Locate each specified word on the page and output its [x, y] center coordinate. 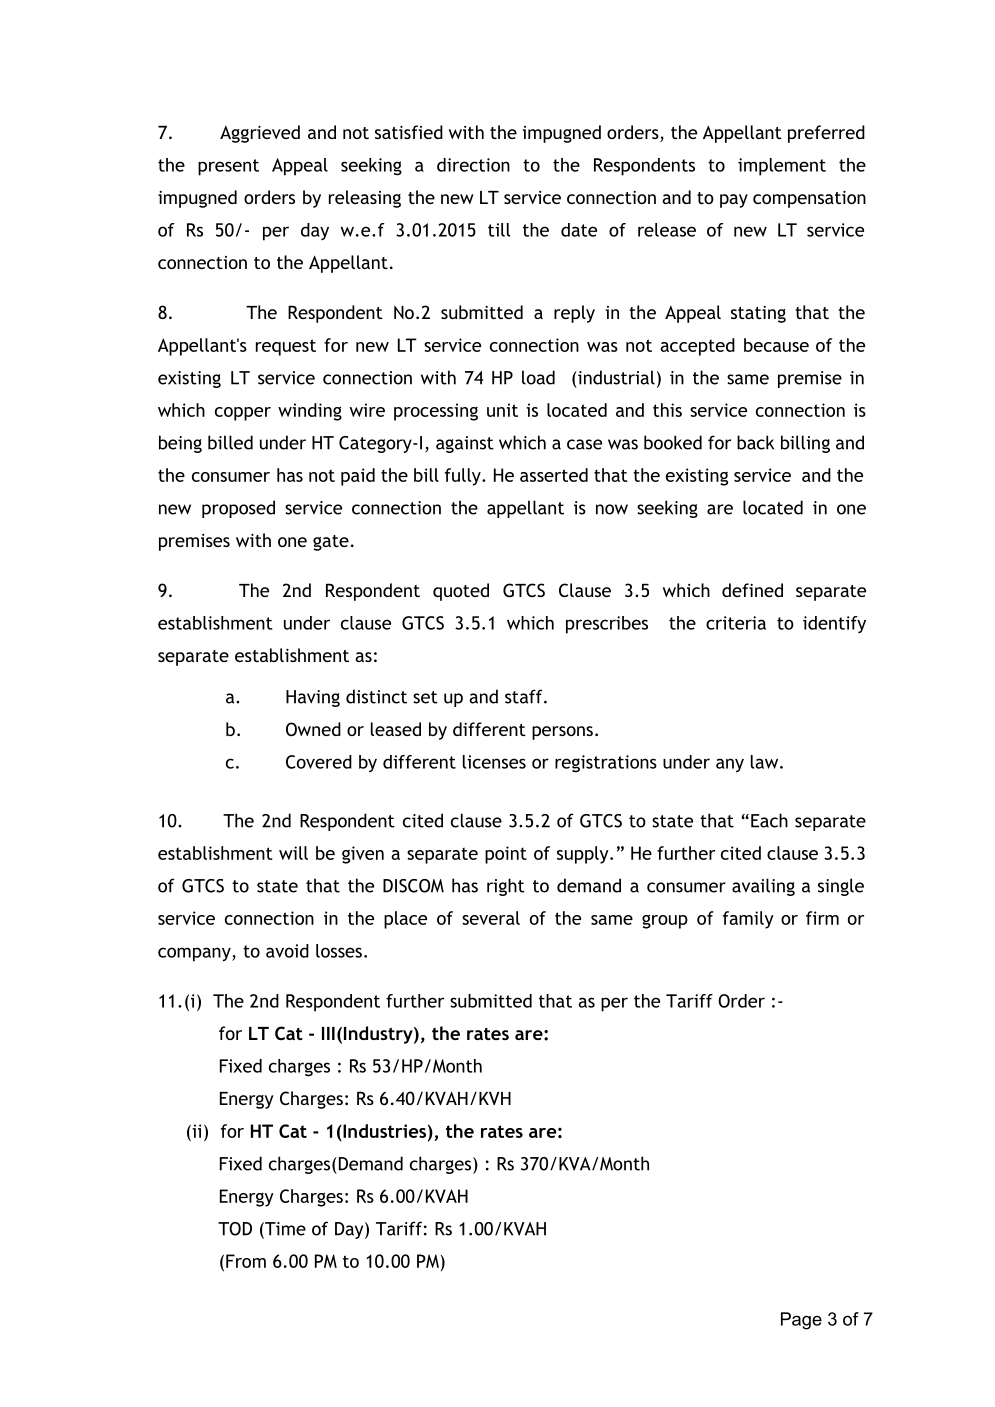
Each [769, 820]
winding [310, 412]
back [755, 442]
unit [502, 410]
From [246, 1261]
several [491, 918]
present [228, 167]
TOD [235, 1229]
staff [525, 696]
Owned [313, 729]
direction [473, 165]
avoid [287, 951]
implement [782, 167]
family [748, 920]
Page [801, 1321]
